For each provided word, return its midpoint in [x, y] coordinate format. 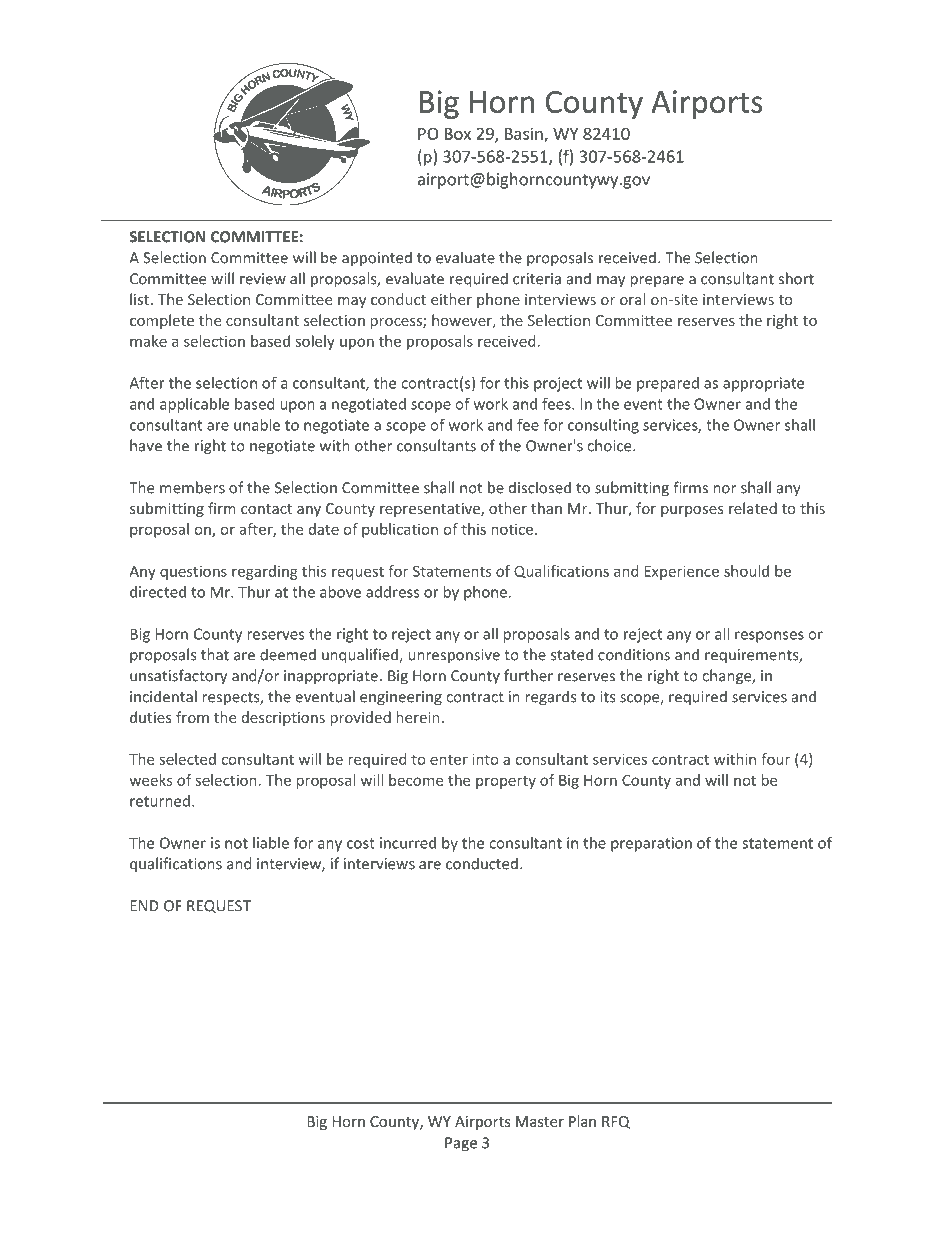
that [215, 654]
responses [769, 637]
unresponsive [454, 656]
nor [725, 489]
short [796, 278]
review [263, 279]
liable [271, 843]
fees [557, 404]
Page [461, 1144]
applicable [194, 405]
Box [458, 134]
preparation [651, 844]
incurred [408, 843]
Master [540, 1121]
